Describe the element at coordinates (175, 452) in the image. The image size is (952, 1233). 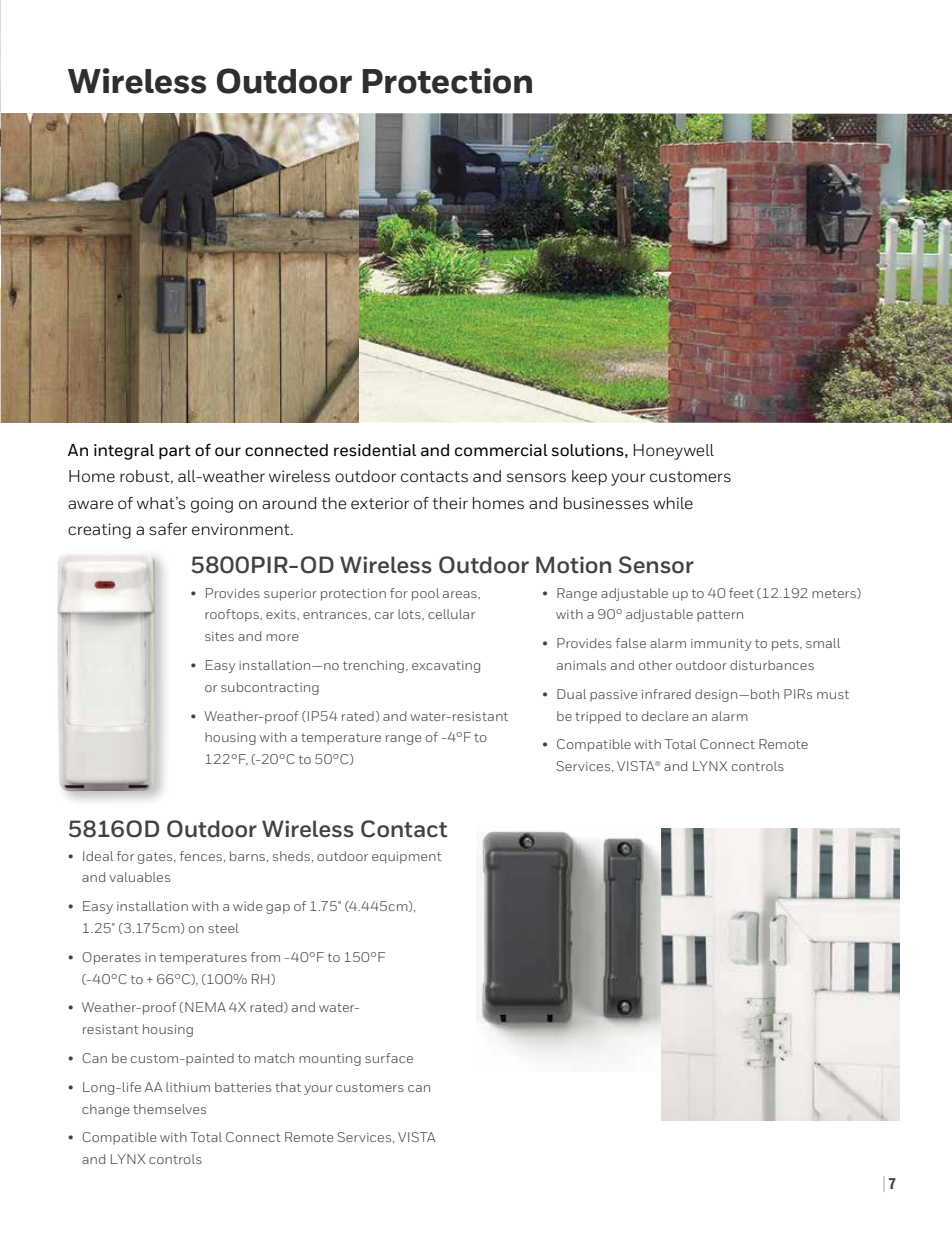
I see `part` at that location.
